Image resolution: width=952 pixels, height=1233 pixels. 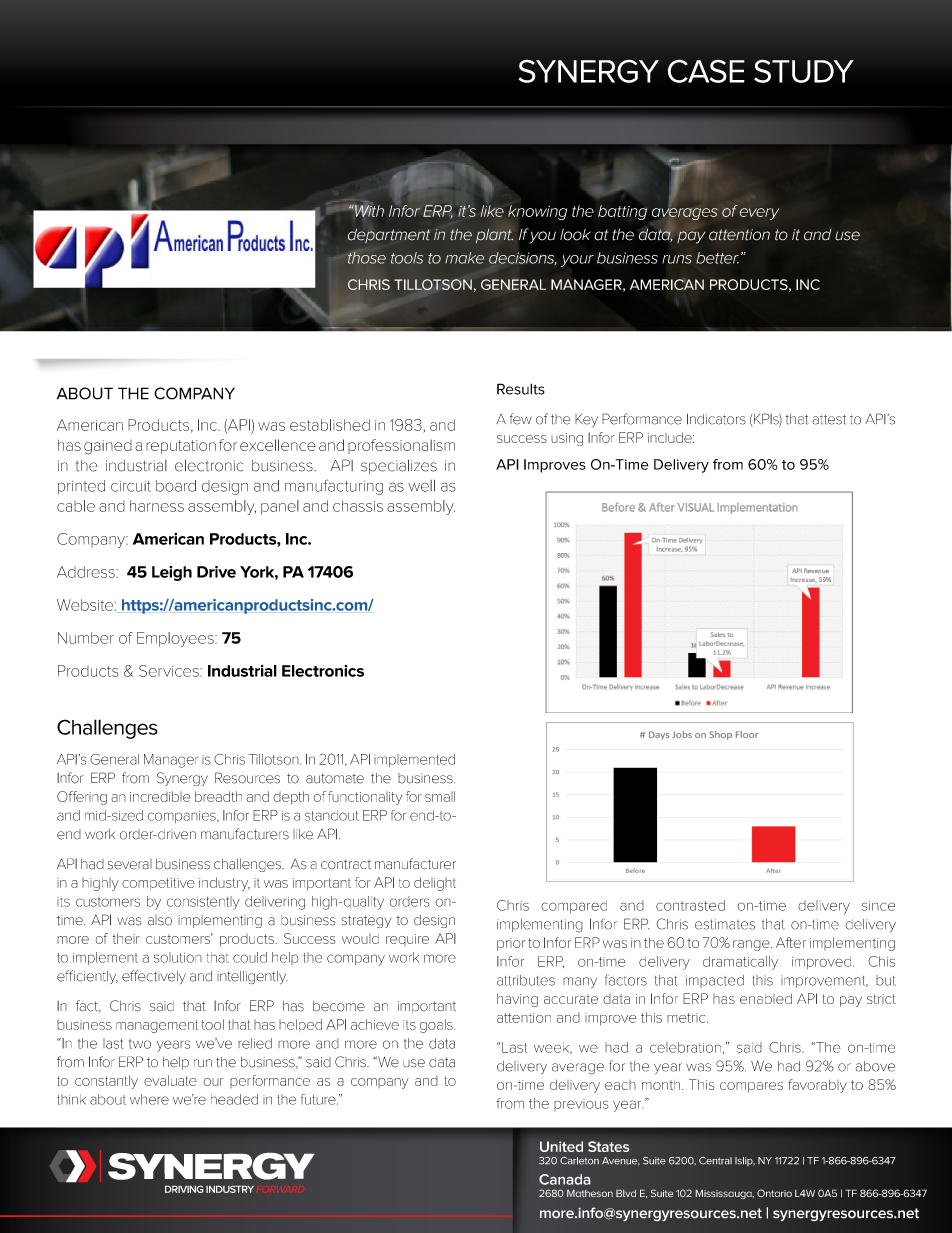 What do you see at coordinates (149, 1099) in the document?
I see `where` at bounding box center [149, 1099].
